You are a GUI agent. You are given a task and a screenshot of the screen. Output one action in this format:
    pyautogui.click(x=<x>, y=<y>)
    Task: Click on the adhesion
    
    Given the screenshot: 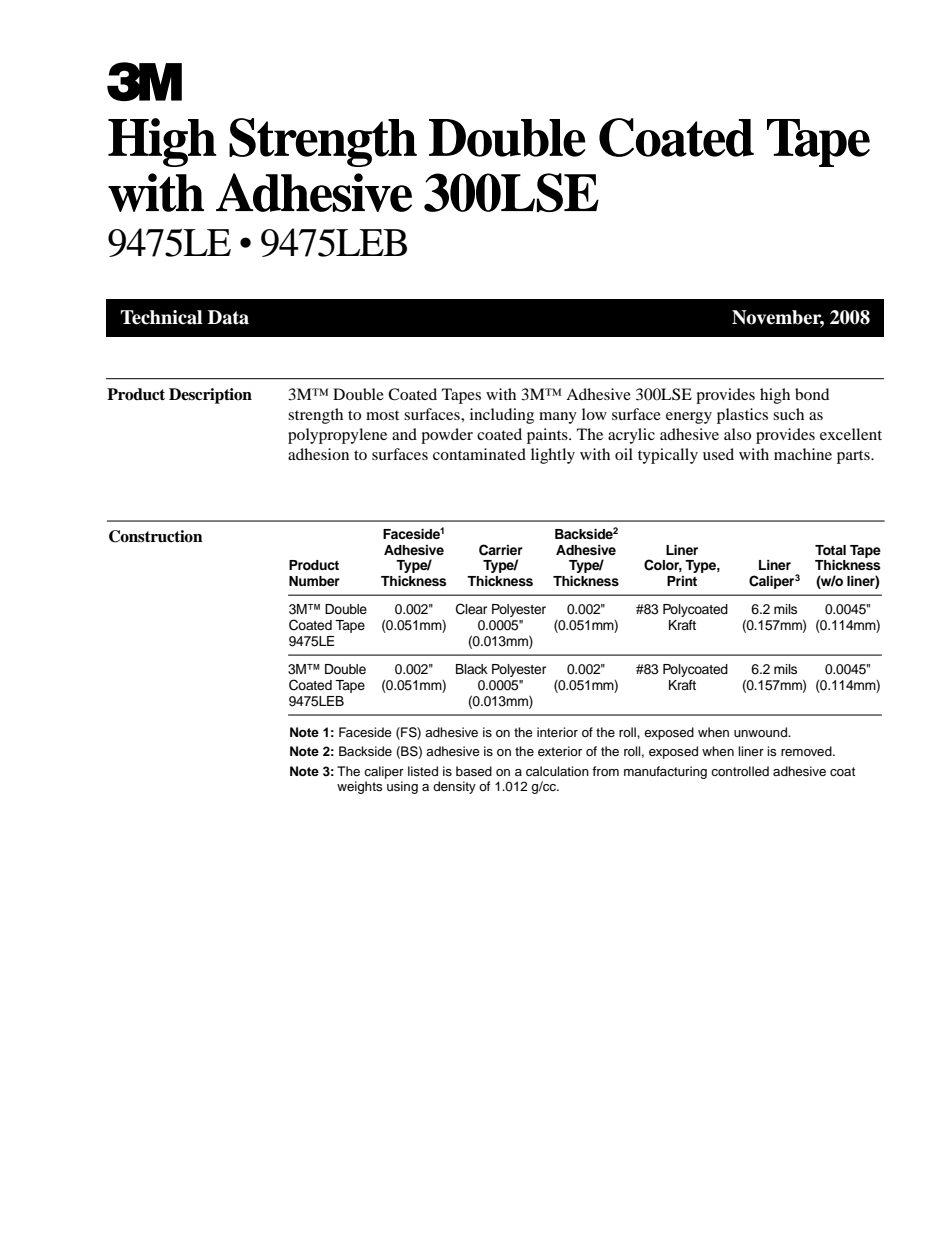 What is the action you would take?
    pyautogui.click(x=318, y=454)
